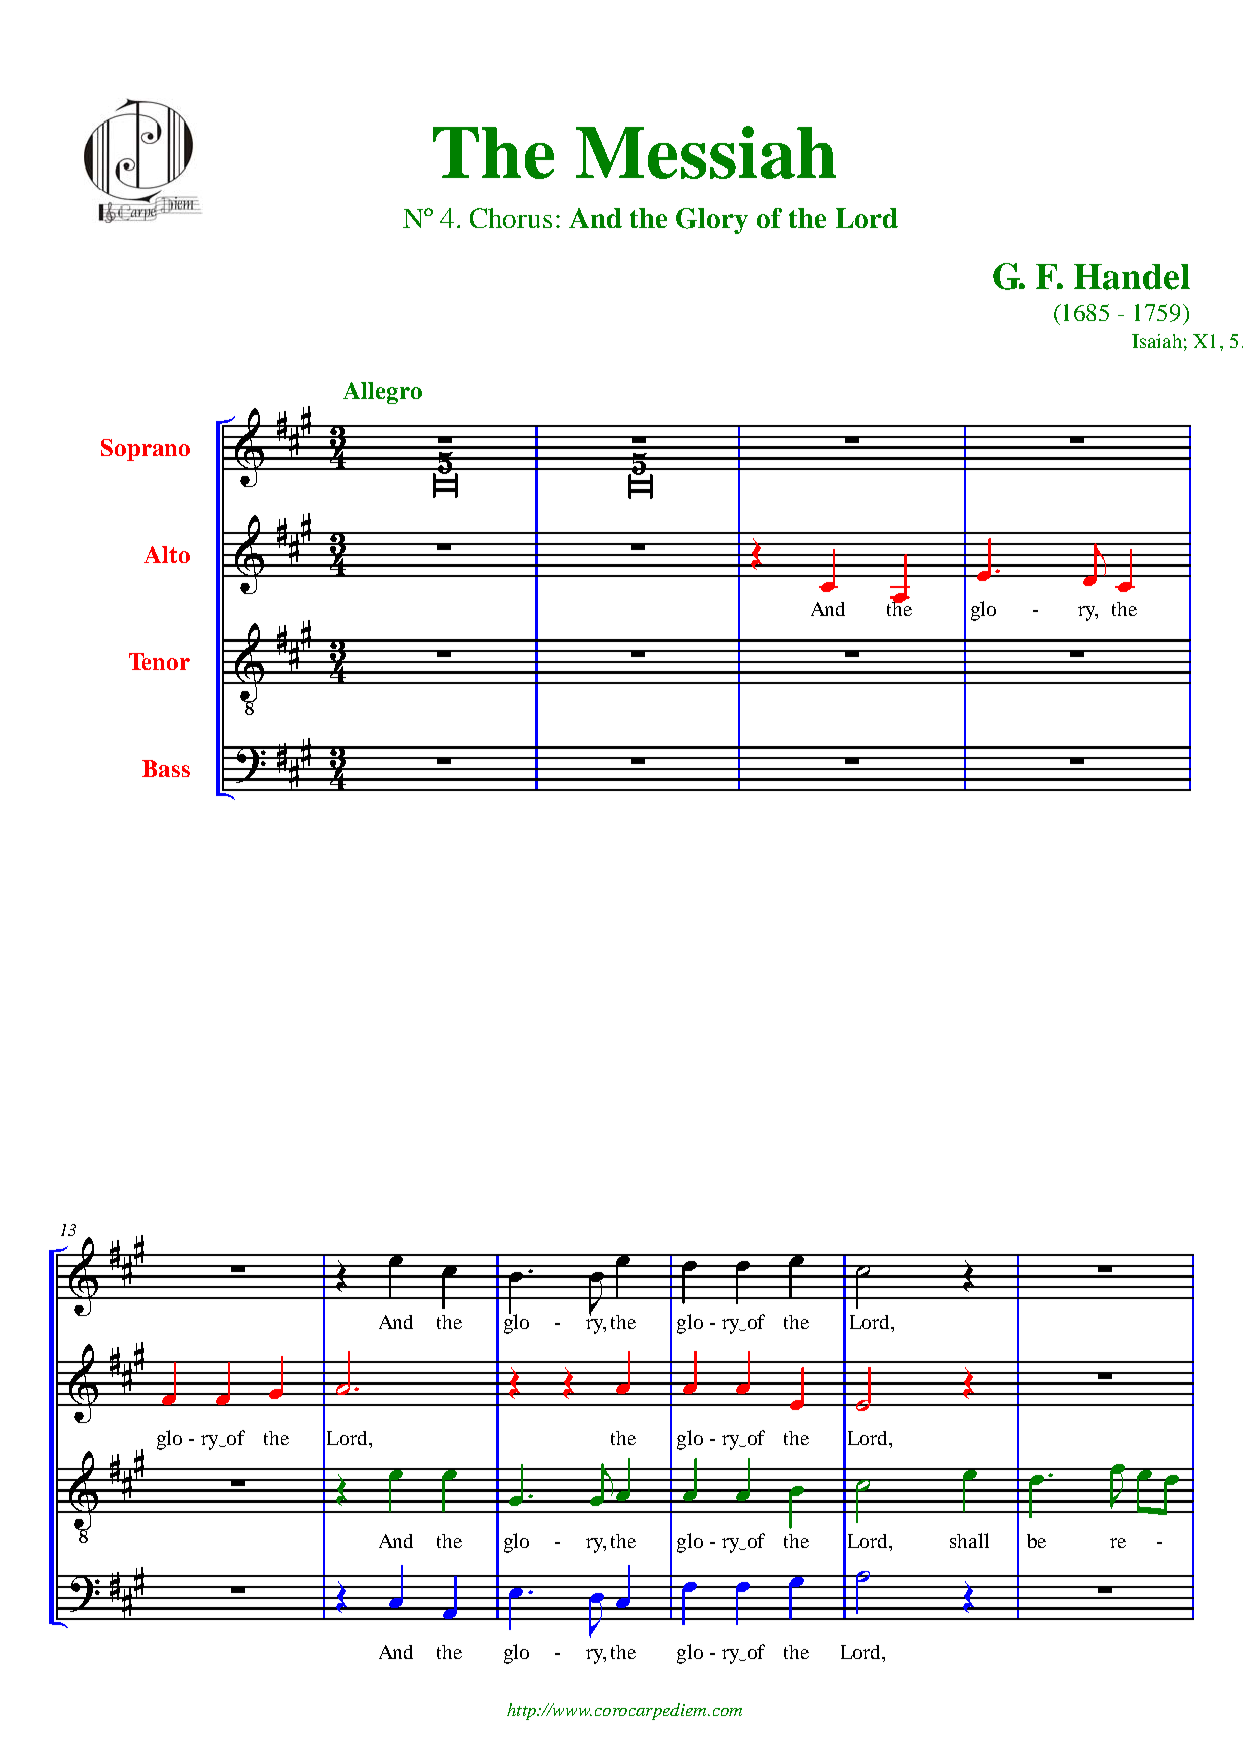 Image resolution: width=1243 pixels, height=1759 pixels. I want to click on Soprano, so click(145, 450).
